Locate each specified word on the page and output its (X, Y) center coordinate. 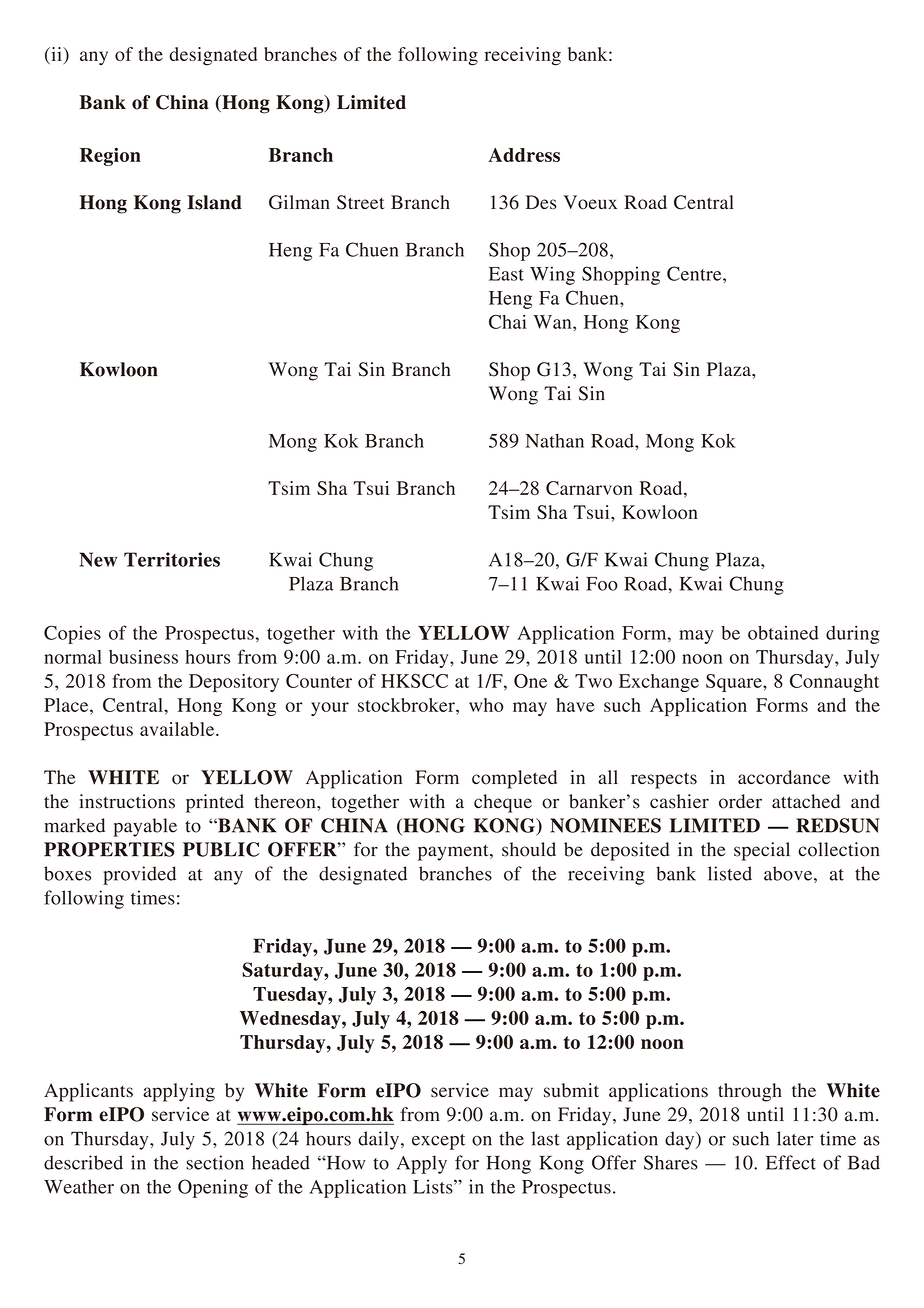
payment (454, 853)
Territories (172, 559)
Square (735, 683)
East (506, 274)
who (486, 705)
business (143, 657)
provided (139, 875)
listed (730, 873)
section (215, 1162)
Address (524, 155)
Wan (553, 322)
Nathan (555, 440)
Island (214, 202)
